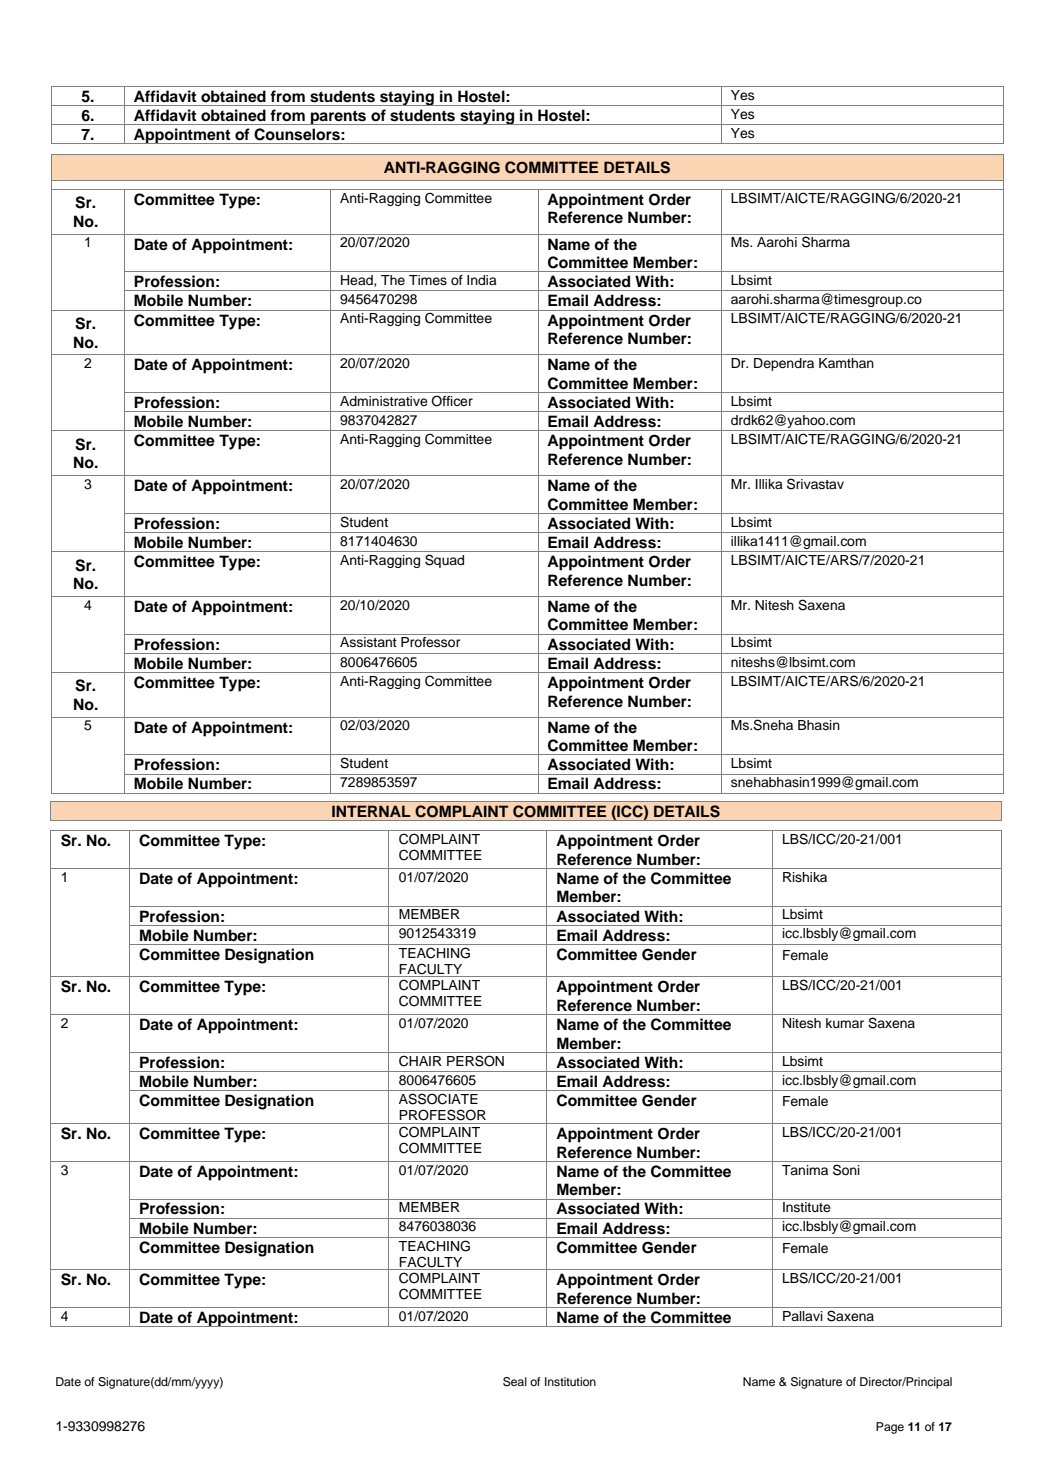  I want to click on kumar, so click(845, 1023).
